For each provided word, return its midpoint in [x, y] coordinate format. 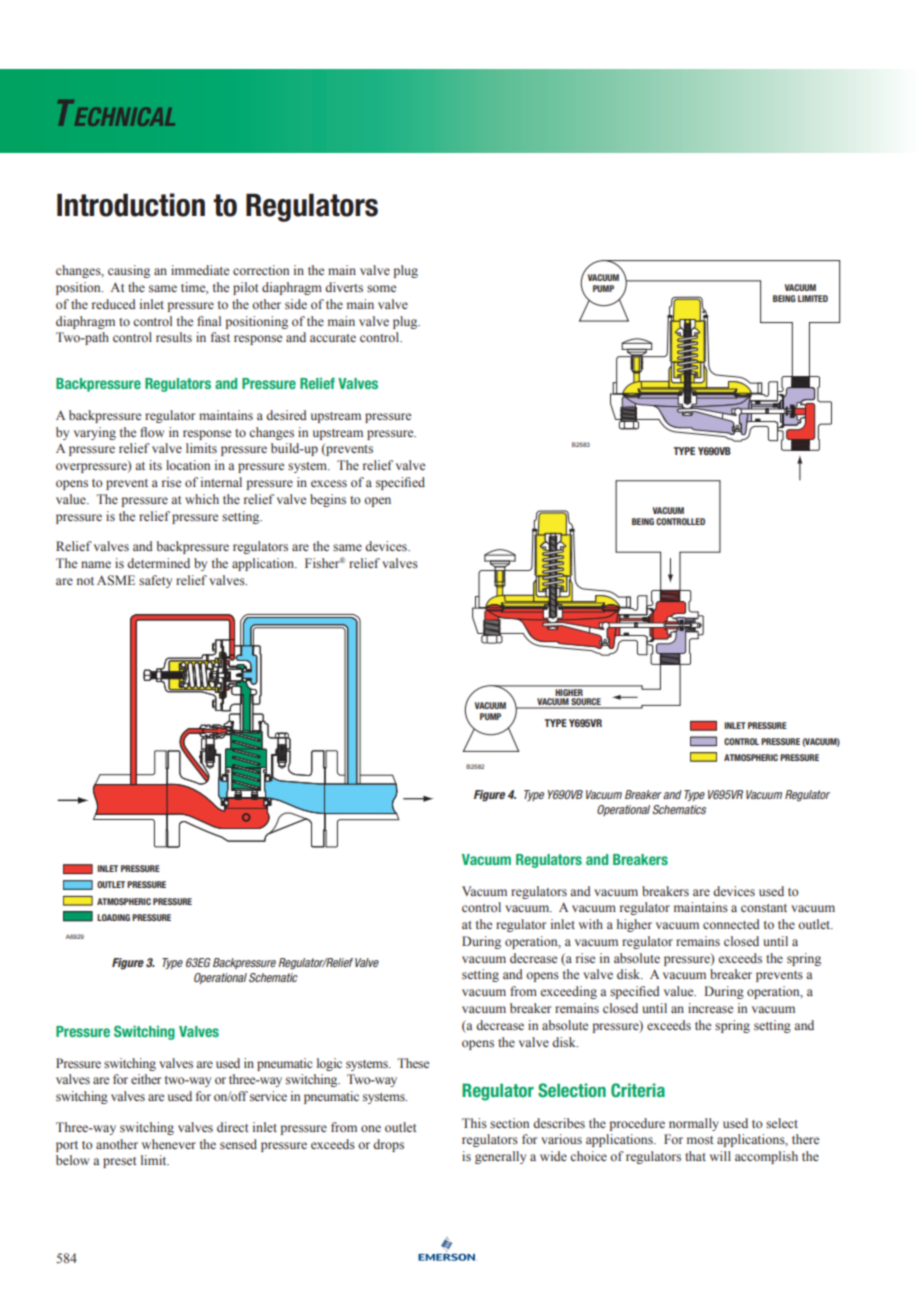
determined [158, 563]
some [381, 288]
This [474, 1123]
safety [155, 581]
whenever [169, 1144]
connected [731, 924]
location [188, 465]
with [591, 924]
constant [764, 908]
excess [329, 483]
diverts [344, 287]
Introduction [131, 205]
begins [328, 500]
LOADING [113, 917]
